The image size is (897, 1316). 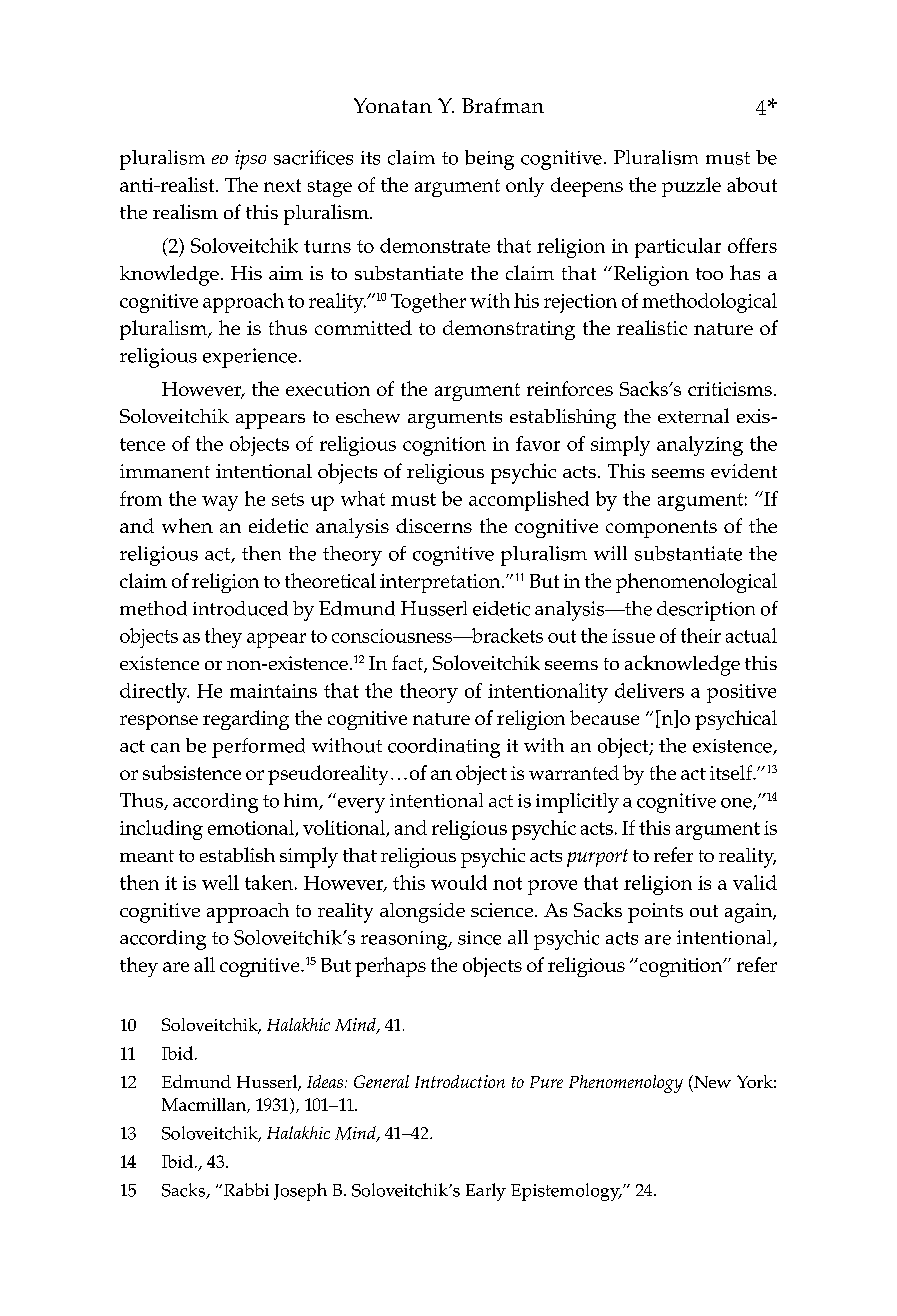 What do you see at coordinates (486, 1192) in the screenshot?
I see `Early` at bounding box center [486, 1192].
